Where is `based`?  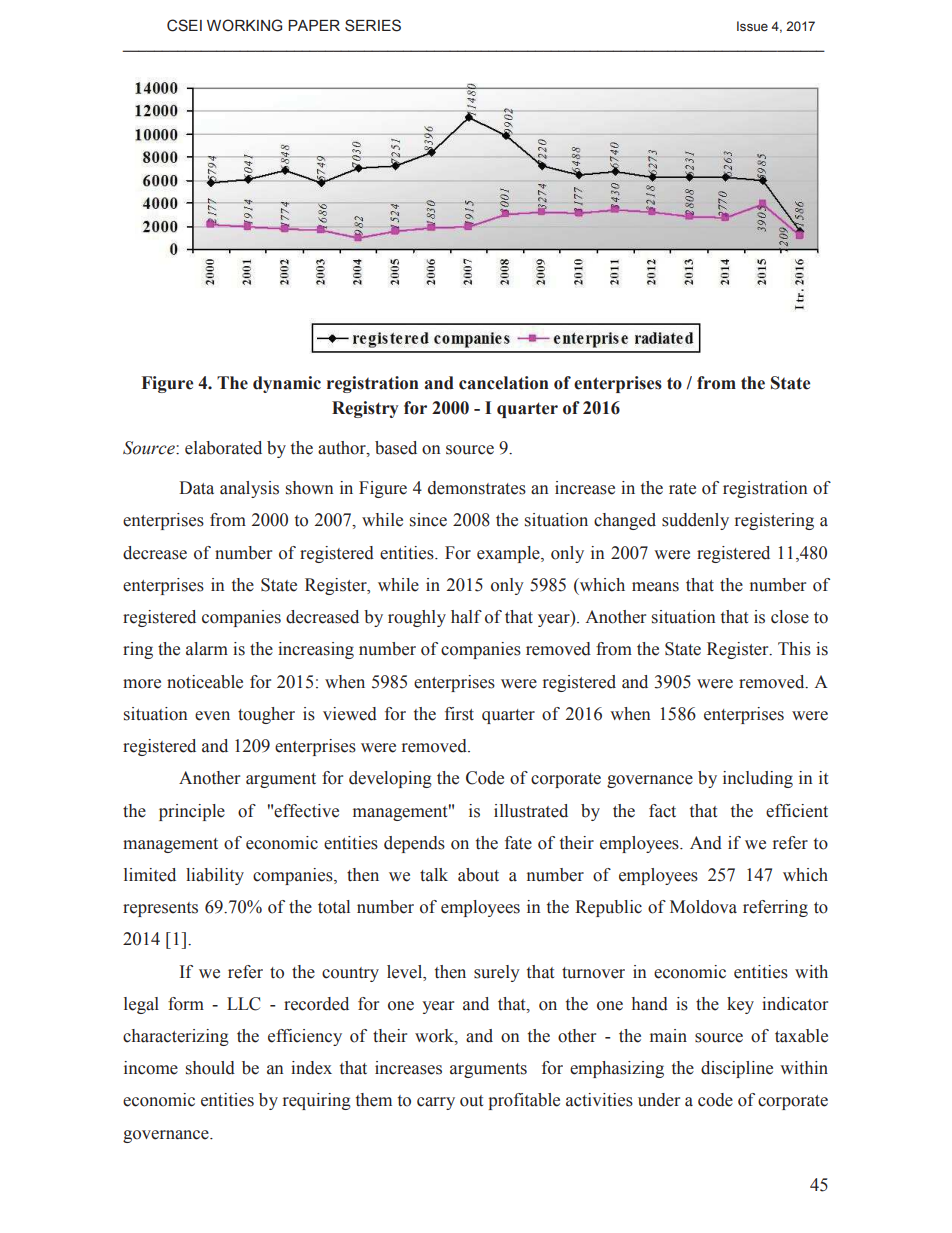
based is located at coordinates (396, 448).
